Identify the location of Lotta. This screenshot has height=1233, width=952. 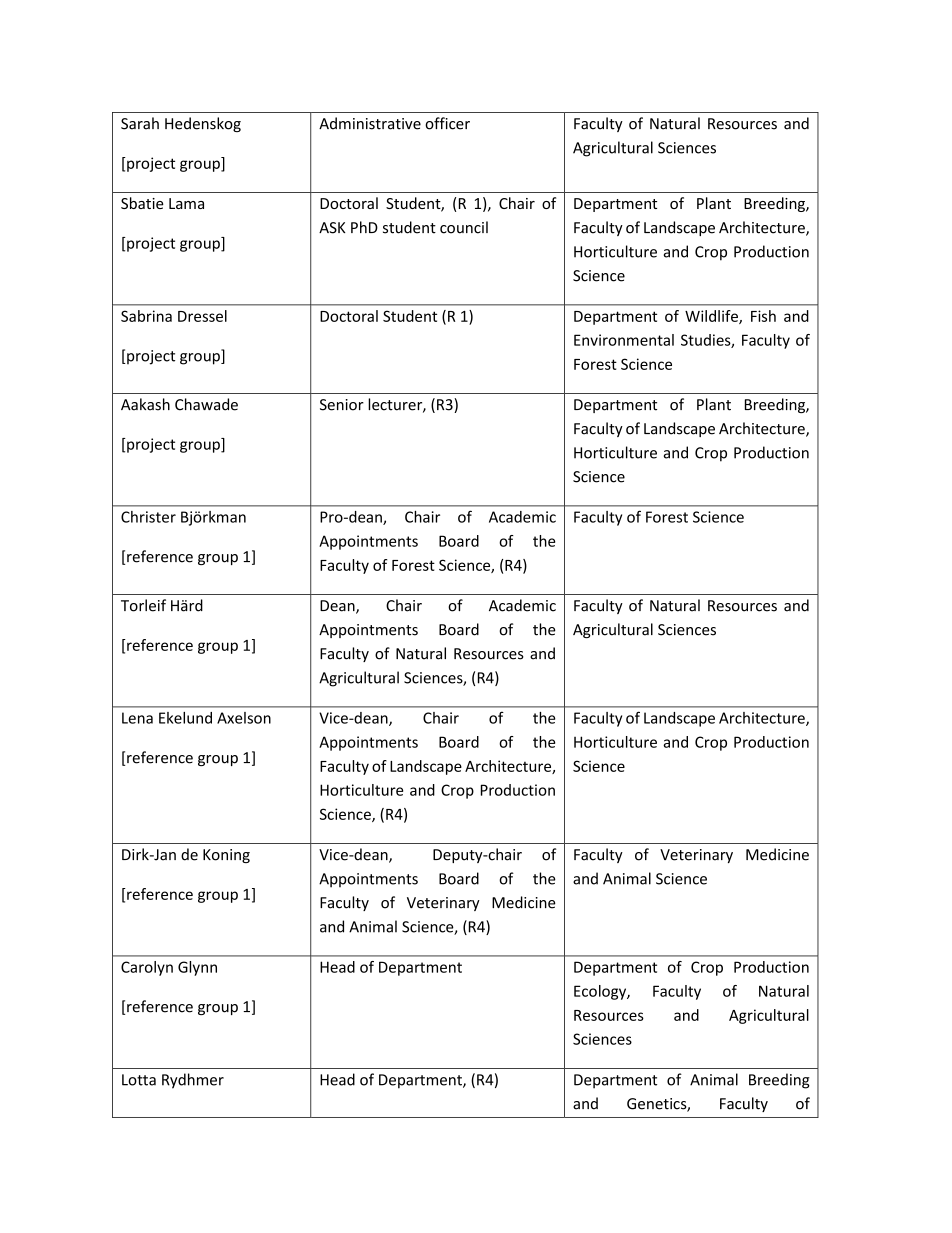
(139, 1080).
